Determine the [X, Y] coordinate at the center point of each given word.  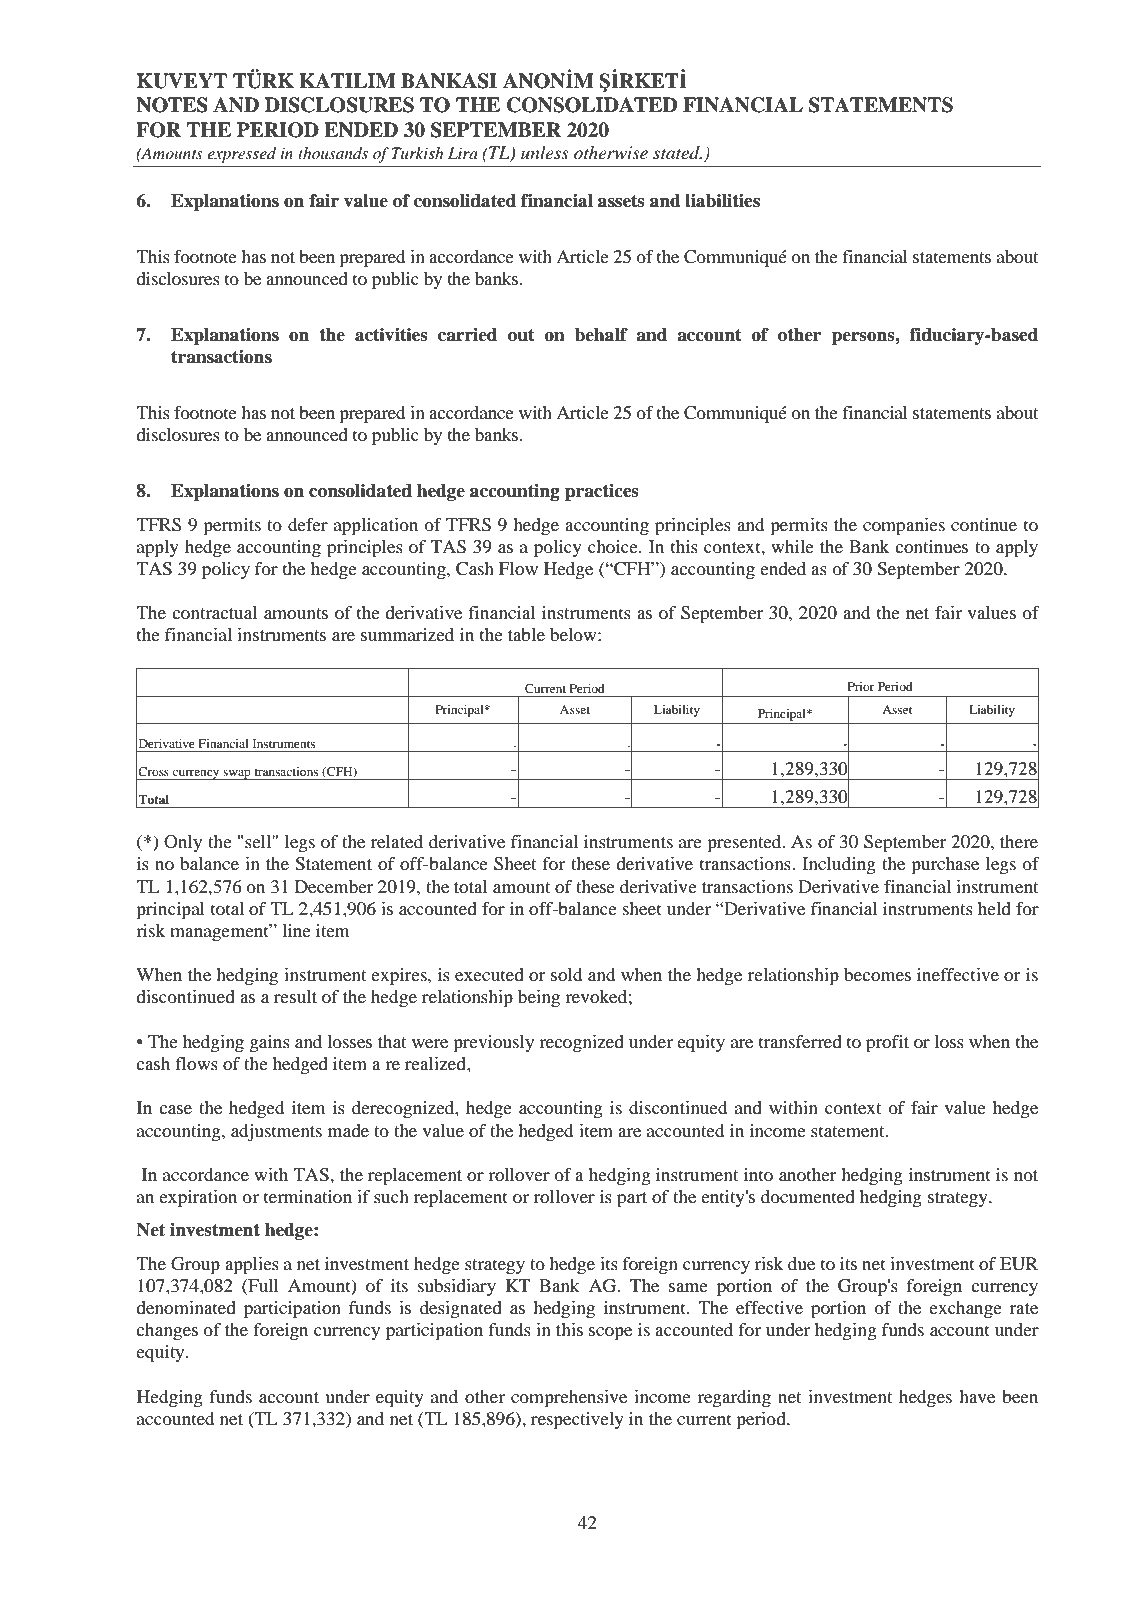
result [295, 996]
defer [308, 524]
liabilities [722, 200]
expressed [241, 155]
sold [566, 974]
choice [614, 546]
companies [904, 527]
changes [167, 1331]
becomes [877, 974]
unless [545, 153]
